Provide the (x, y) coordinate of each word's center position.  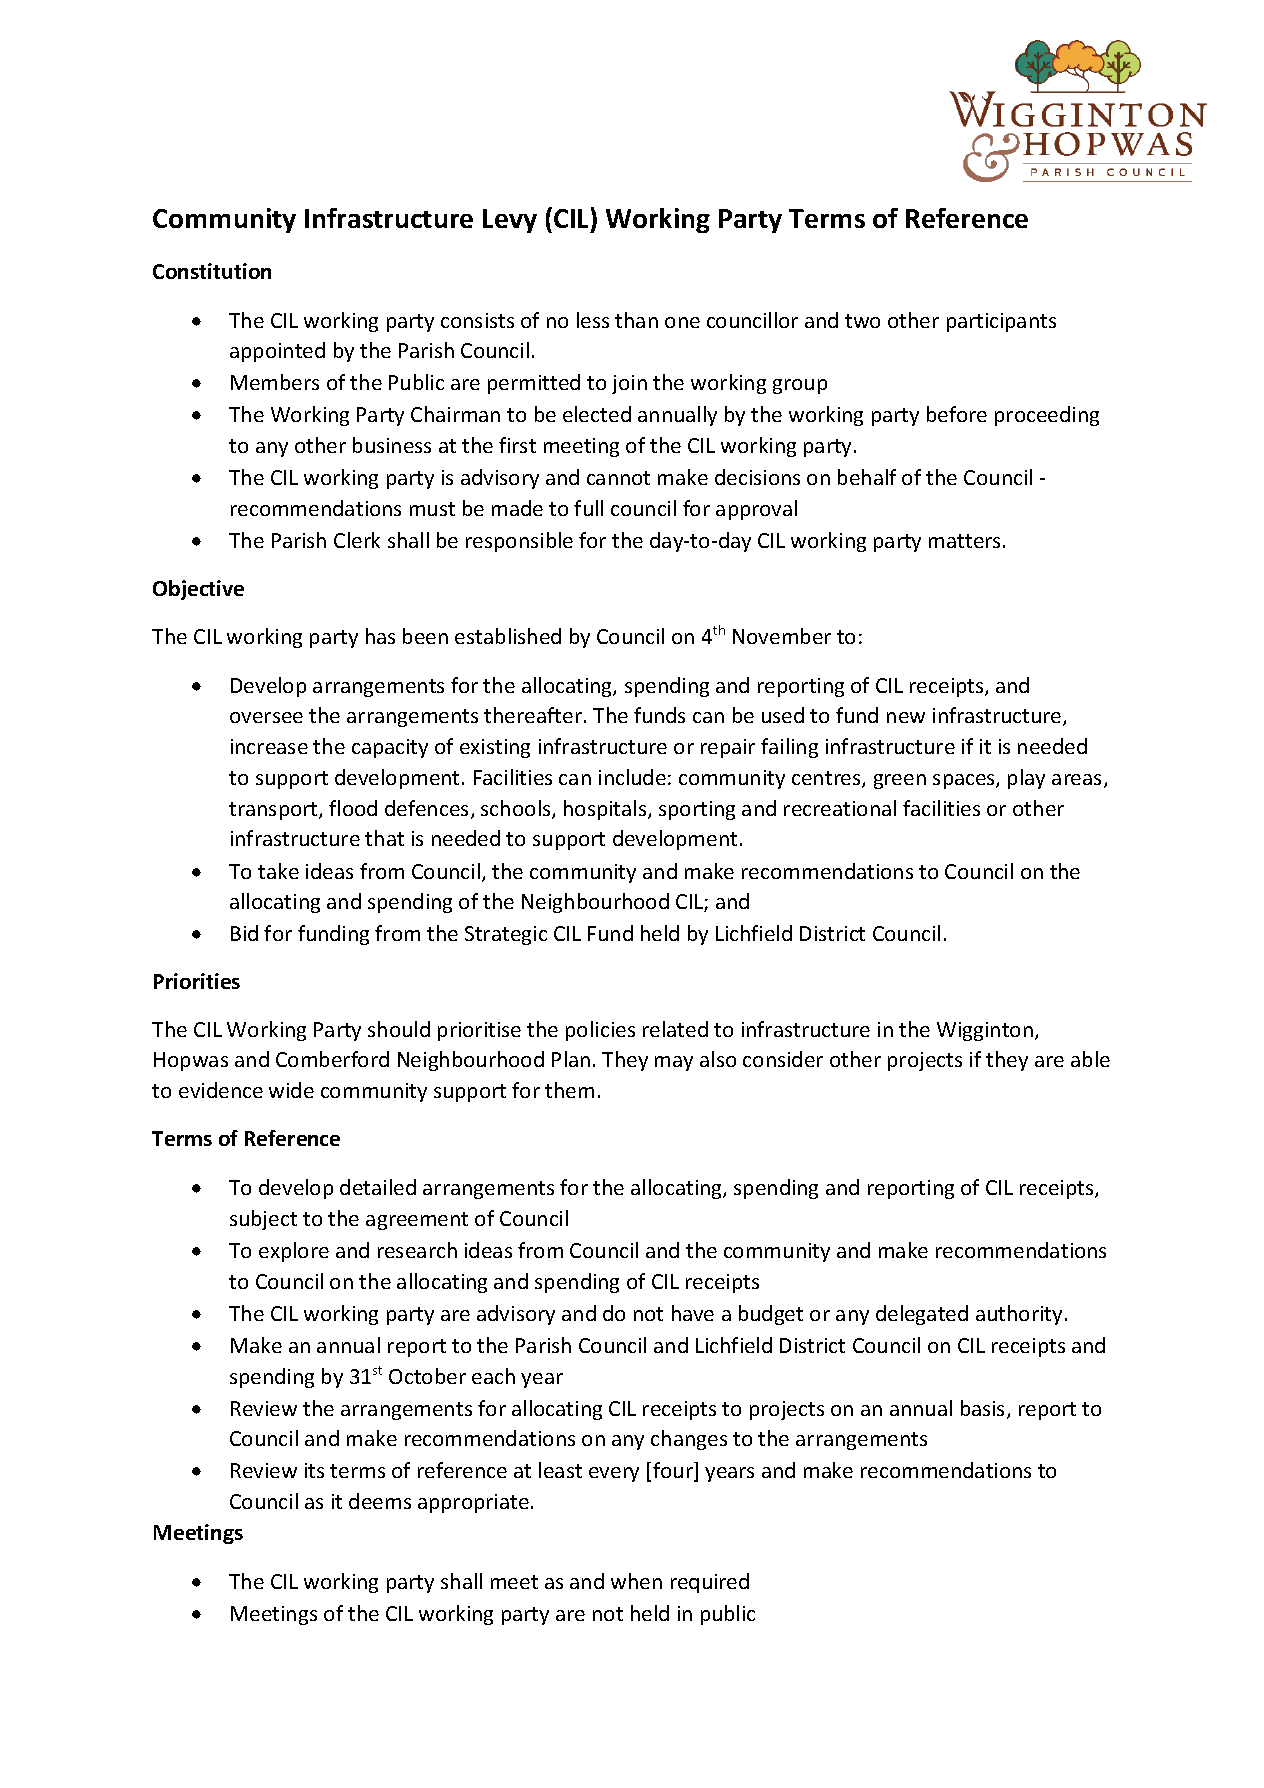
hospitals (606, 810)
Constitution (212, 271)
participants (1001, 322)
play (1026, 779)
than (636, 320)
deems (380, 1501)
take (278, 871)
